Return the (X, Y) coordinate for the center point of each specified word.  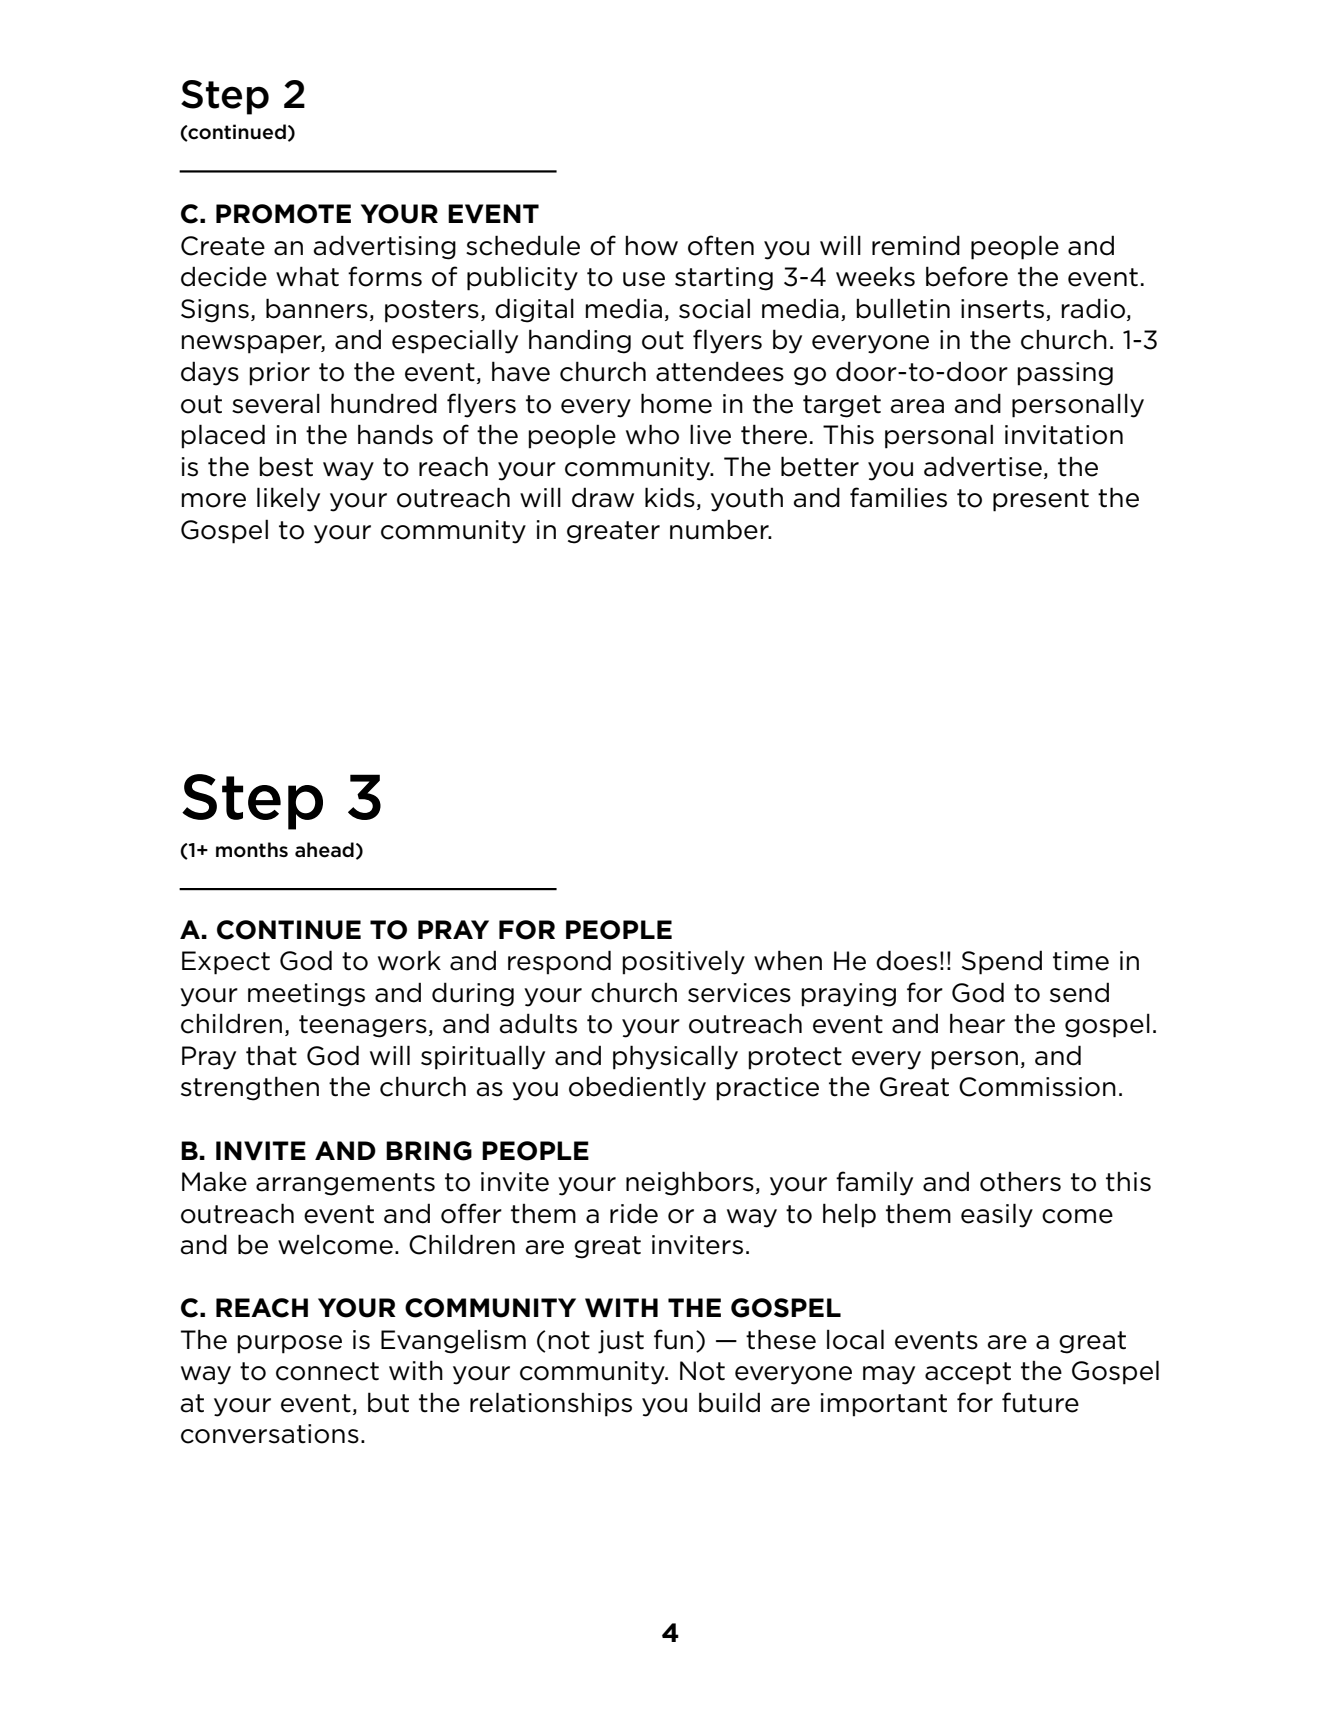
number (720, 529)
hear (977, 1023)
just (621, 1342)
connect (327, 1371)
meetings (306, 995)
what (307, 276)
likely (288, 499)
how (652, 245)
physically (675, 1057)
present (1041, 500)
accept (968, 1373)
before (967, 276)
